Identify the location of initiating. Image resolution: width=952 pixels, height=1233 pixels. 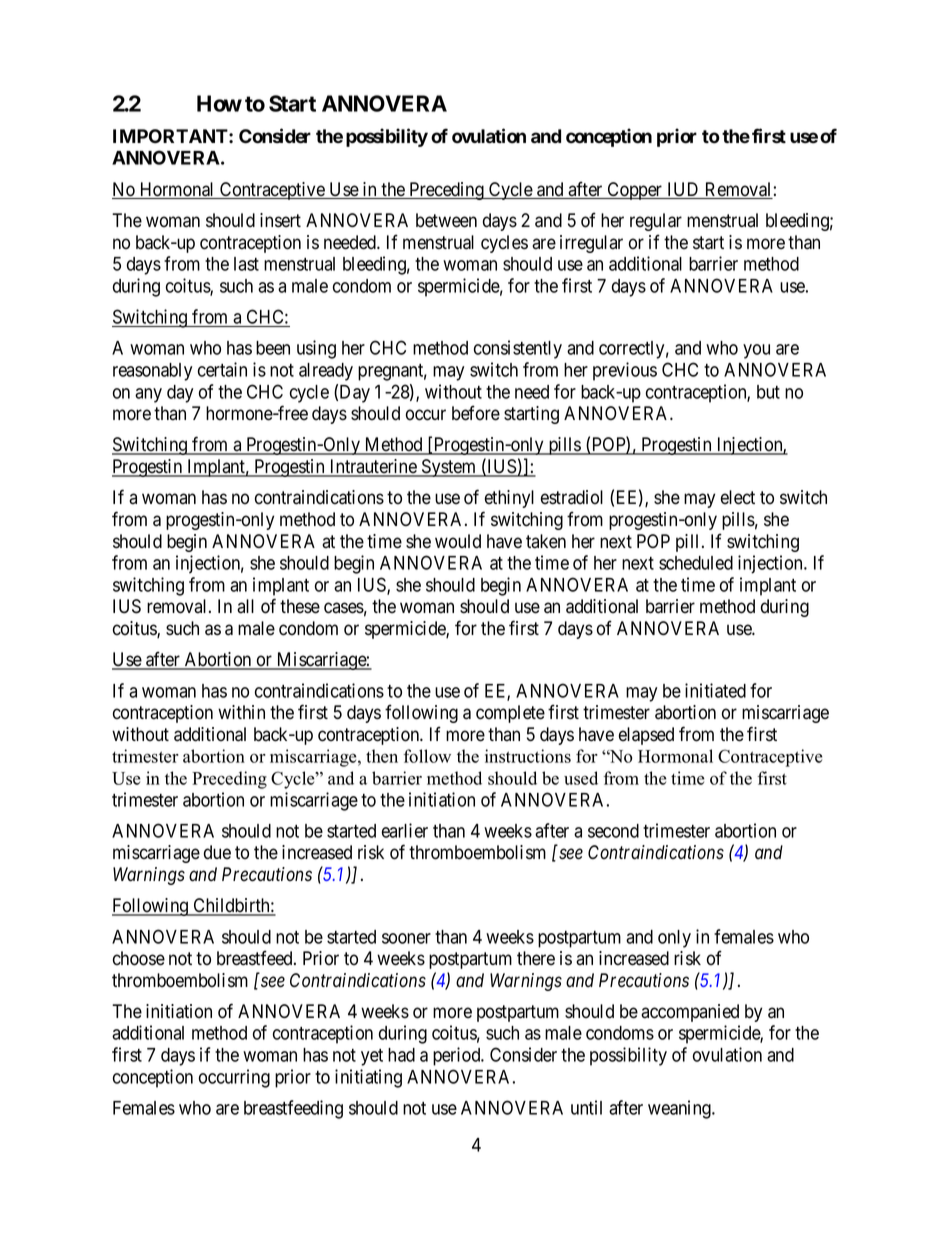
(368, 1078).
